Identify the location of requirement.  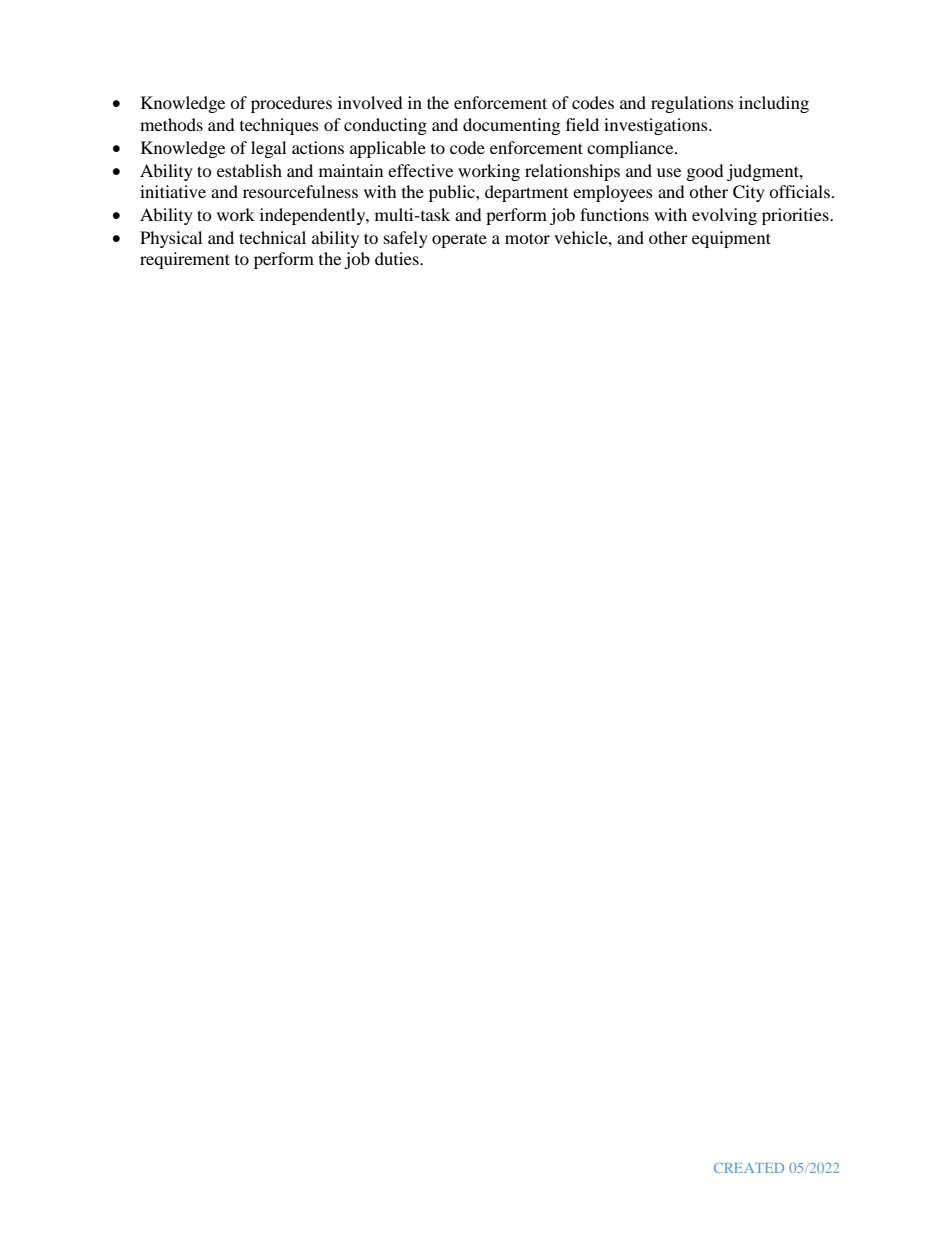
(185, 260).
